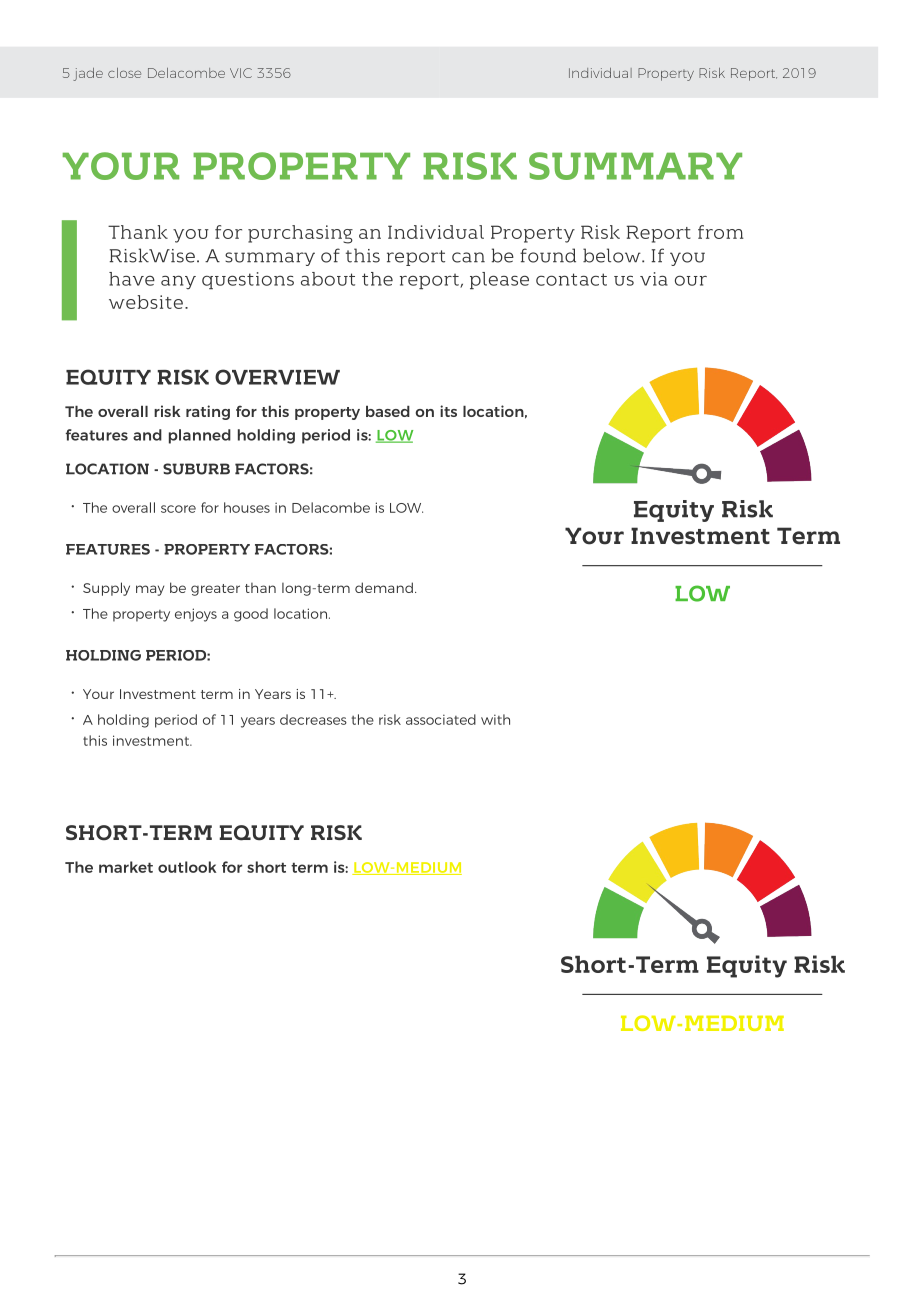  What do you see at coordinates (146, 302) in the screenshot?
I see `website` at bounding box center [146, 302].
